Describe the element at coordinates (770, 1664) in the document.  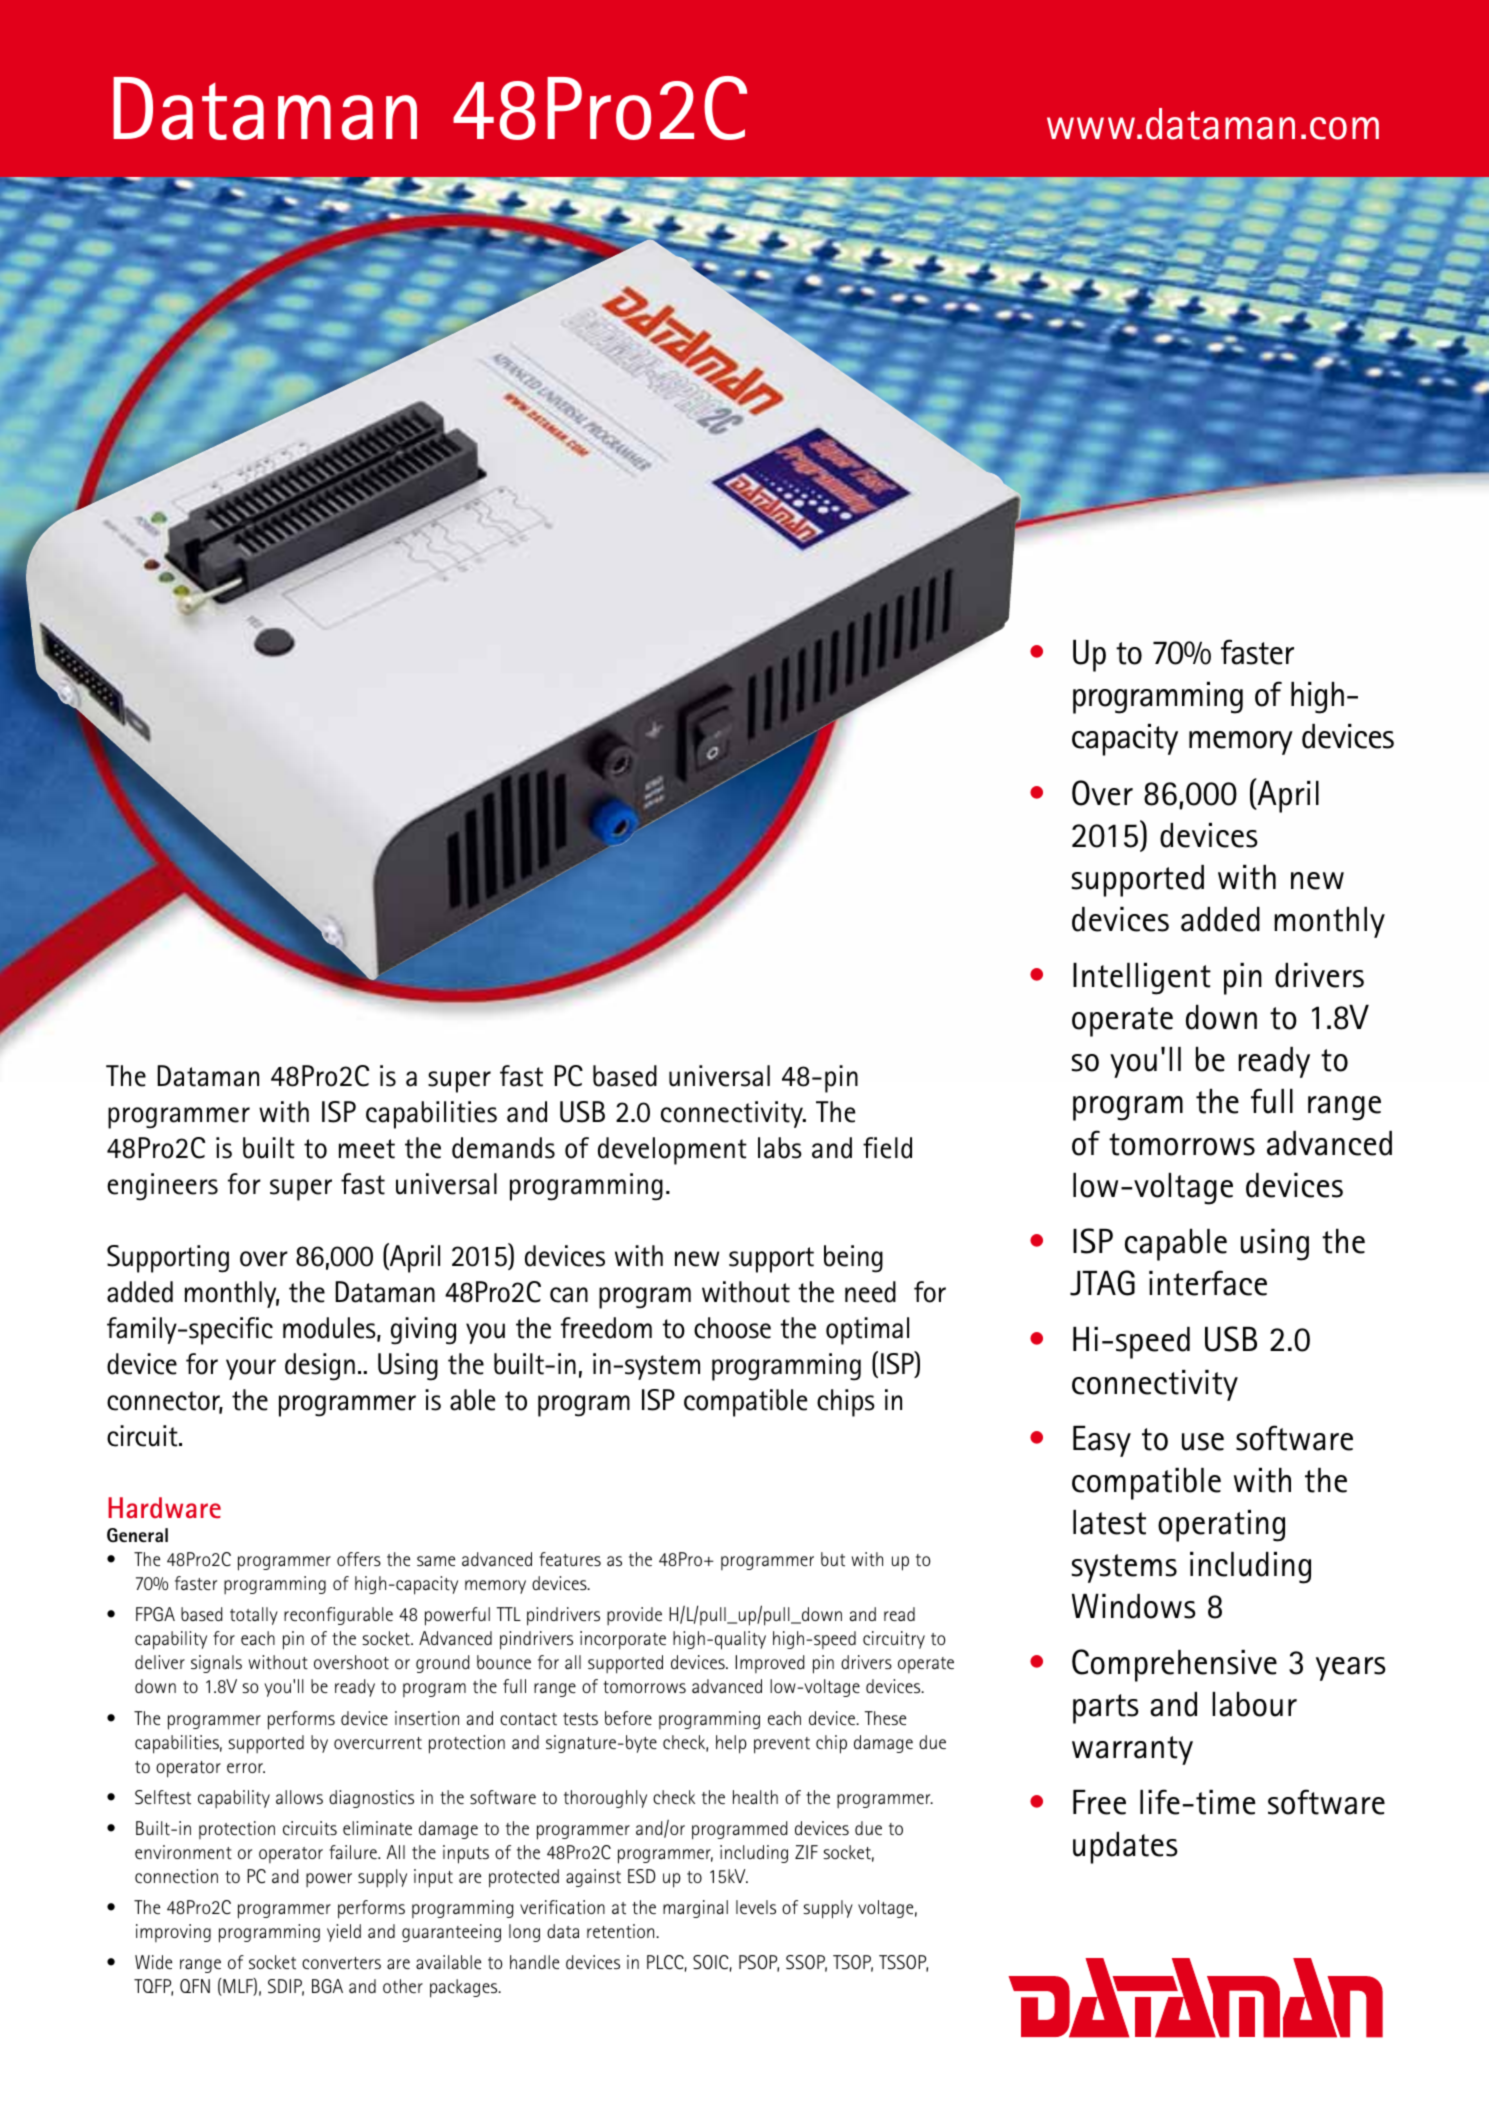
I see `Improved` at that location.
